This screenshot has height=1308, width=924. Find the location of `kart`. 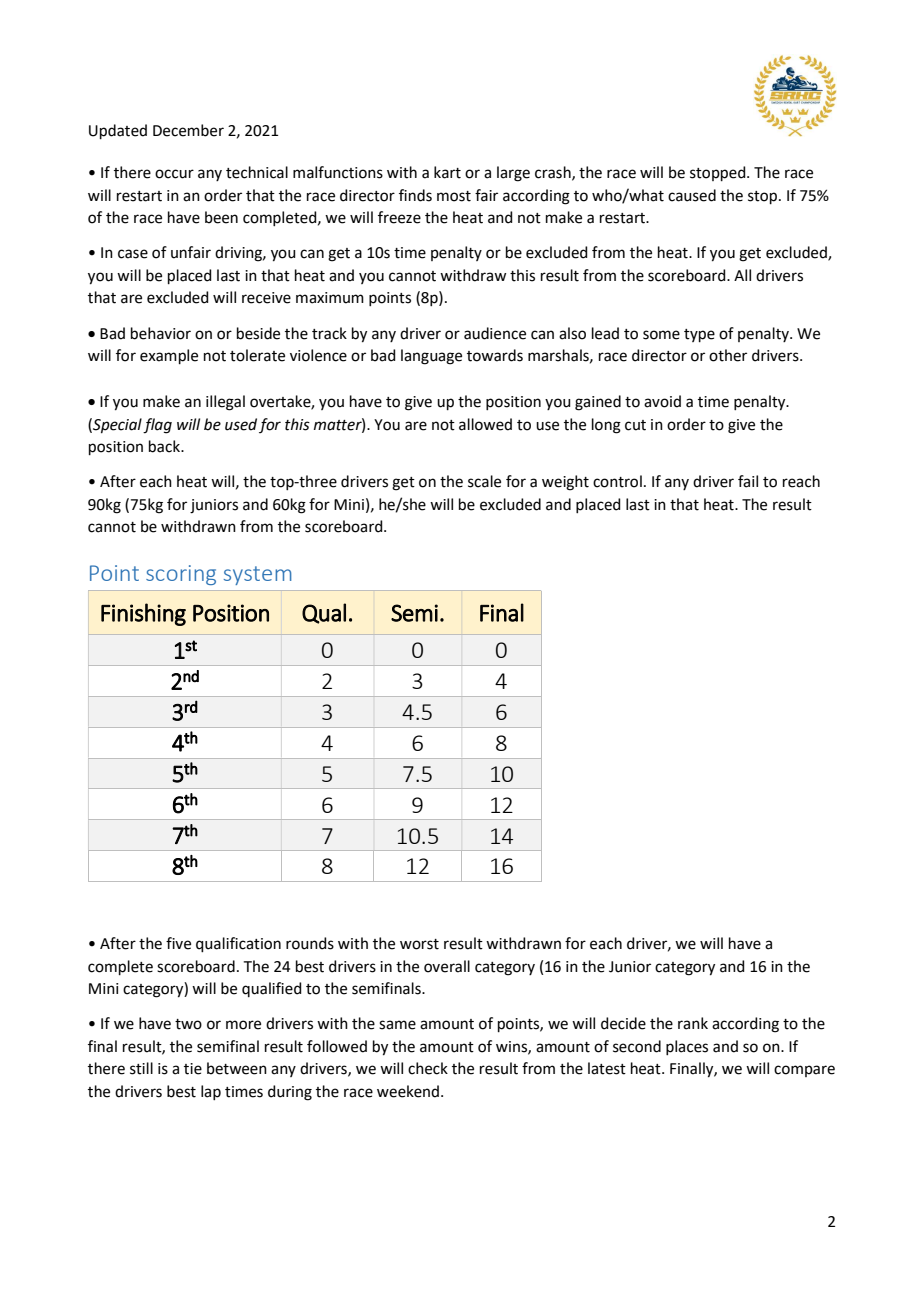

kart is located at coordinates (447, 172).
